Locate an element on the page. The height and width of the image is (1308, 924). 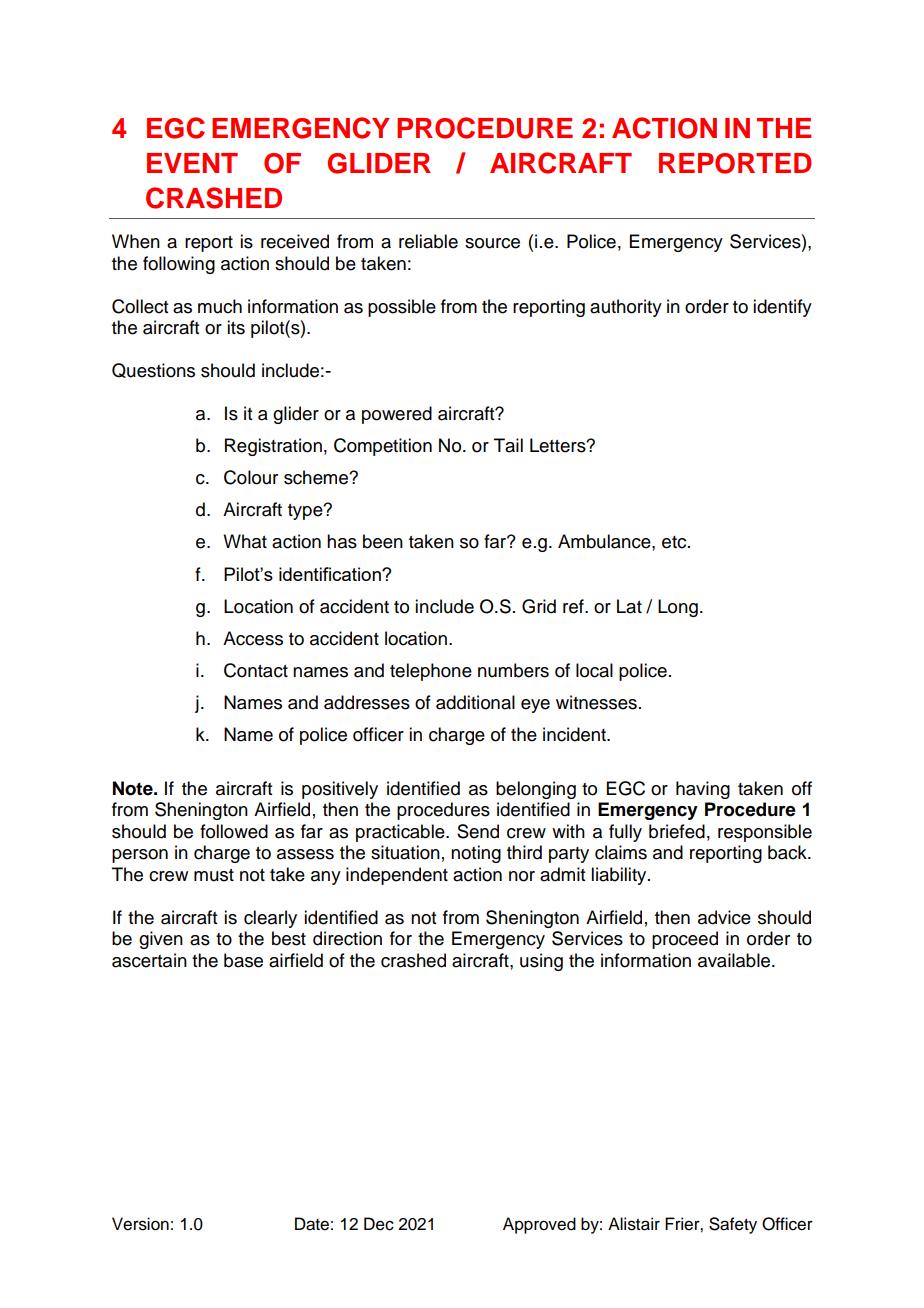
reliable is located at coordinates (428, 241).
